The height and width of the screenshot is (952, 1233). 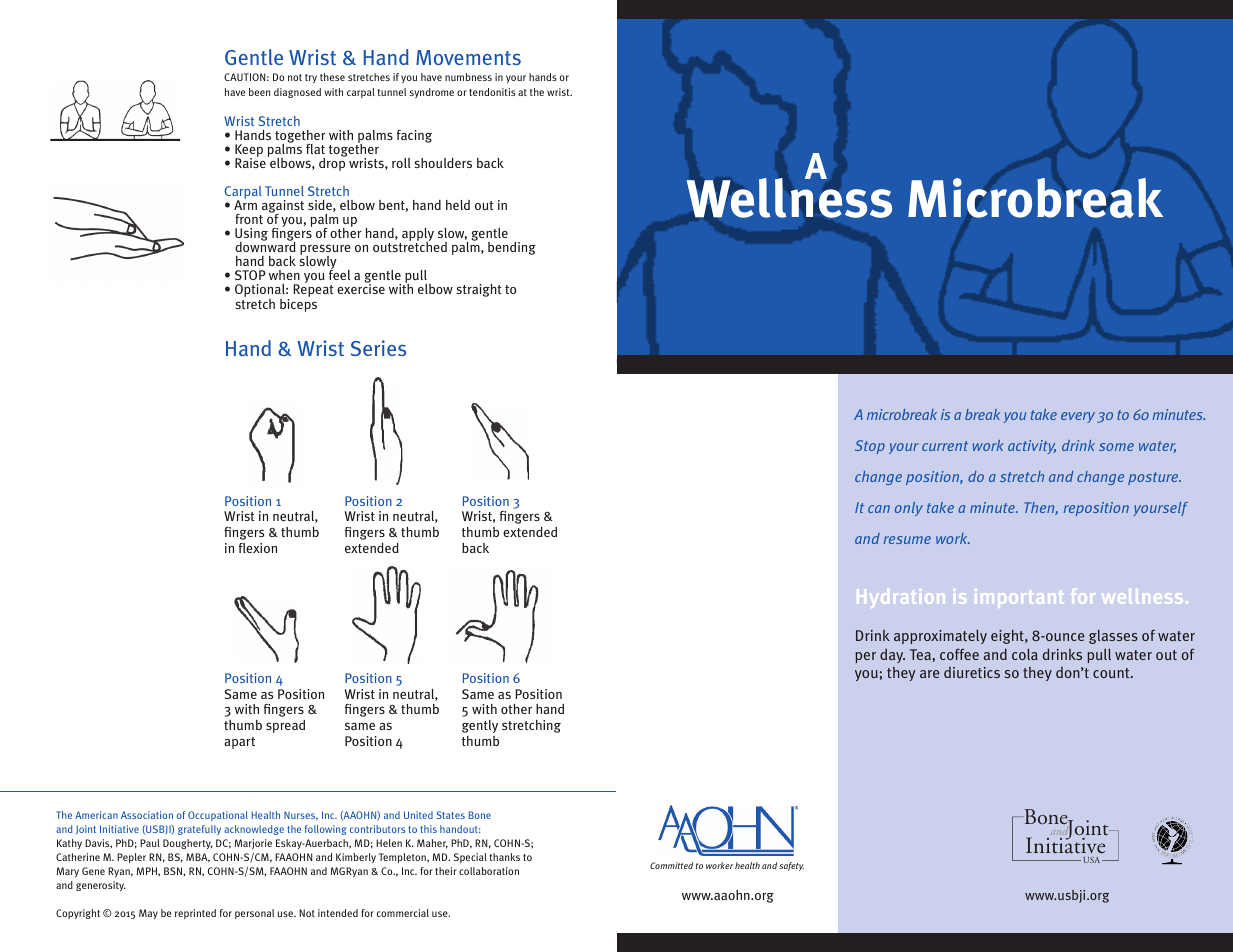 What do you see at coordinates (259, 92) in the screenshot?
I see `been` at bounding box center [259, 92].
